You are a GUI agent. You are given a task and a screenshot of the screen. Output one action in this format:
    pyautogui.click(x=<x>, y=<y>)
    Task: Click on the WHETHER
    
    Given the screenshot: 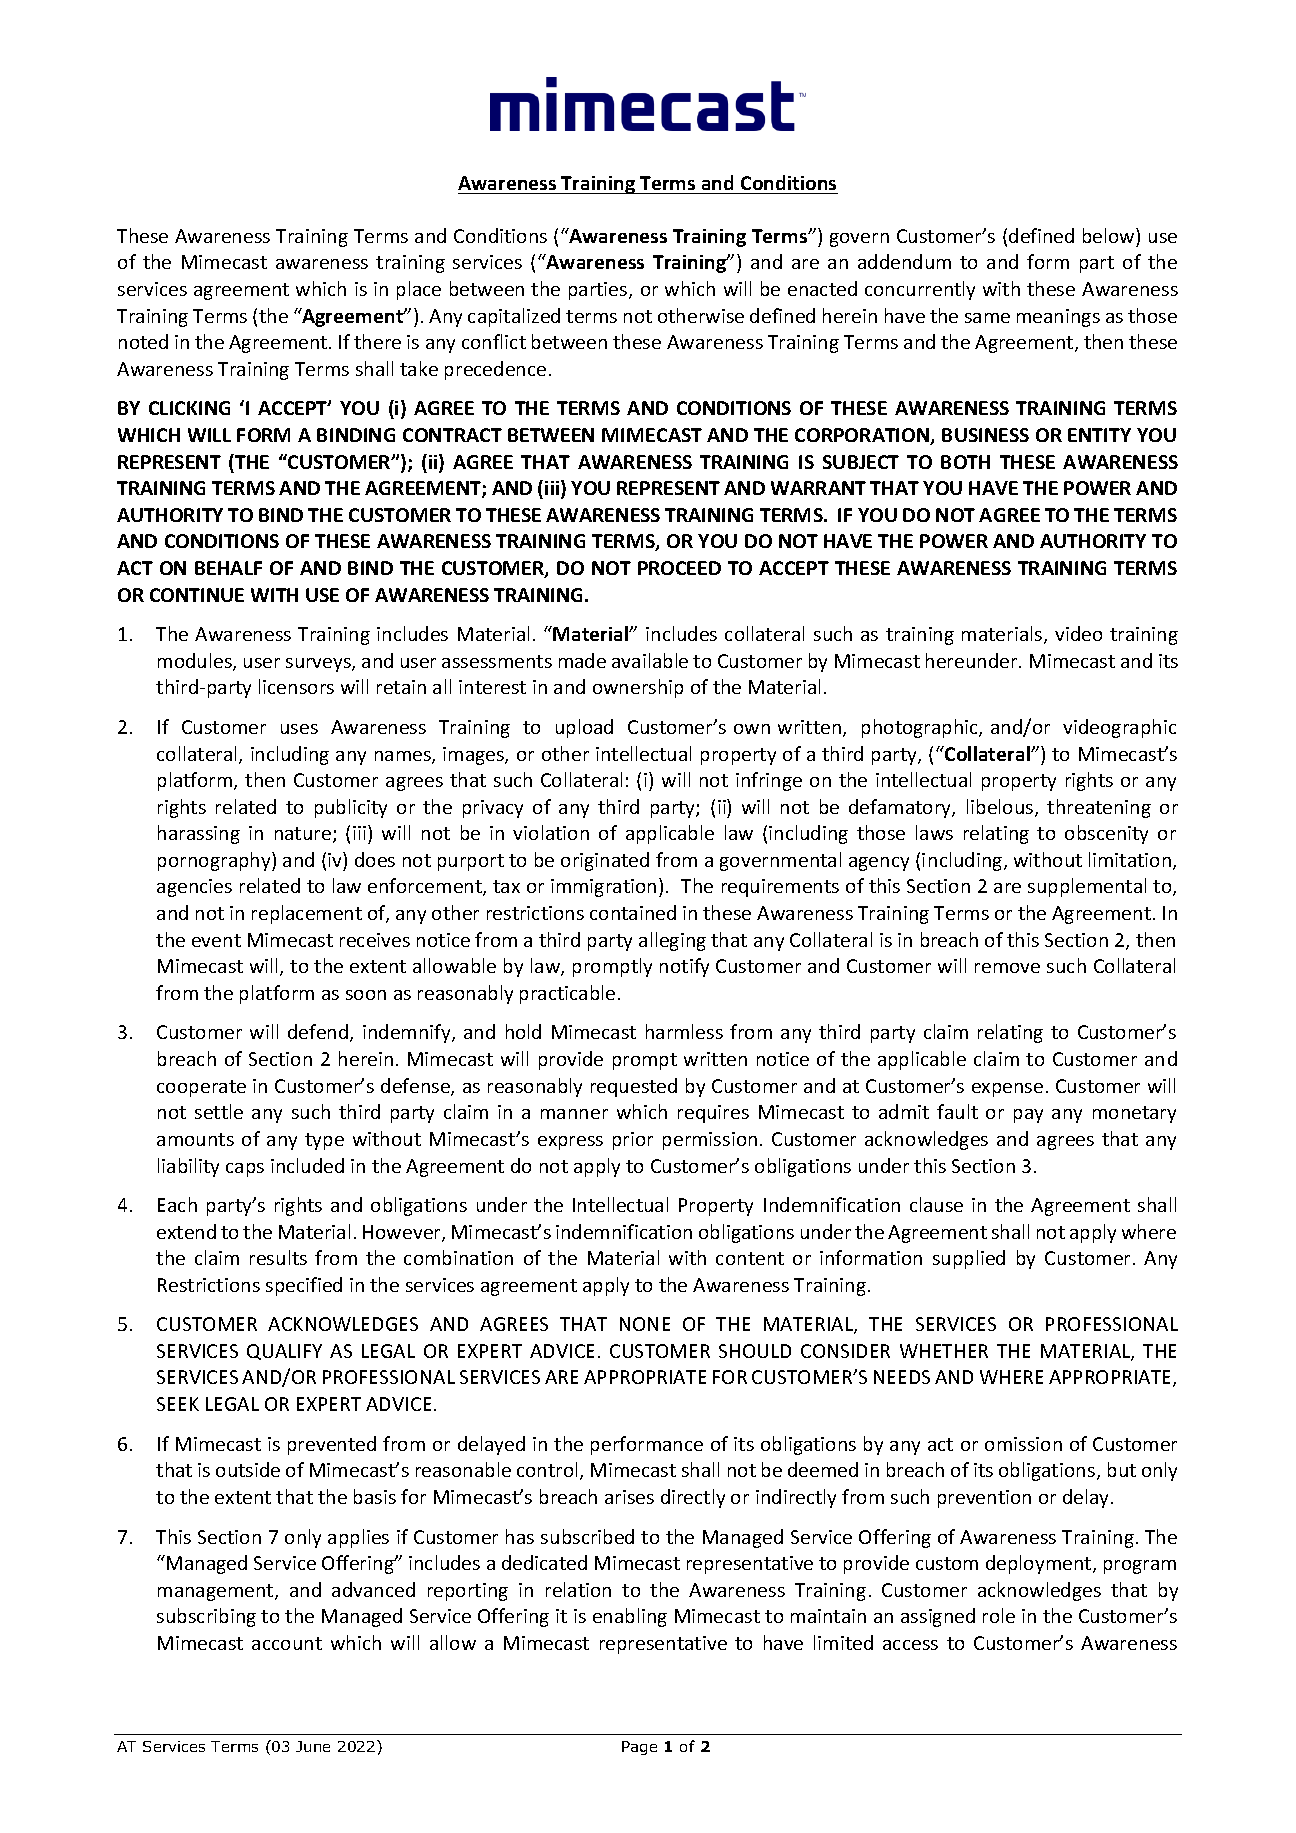 What is the action you would take?
    pyautogui.click(x=944, y=1351)
